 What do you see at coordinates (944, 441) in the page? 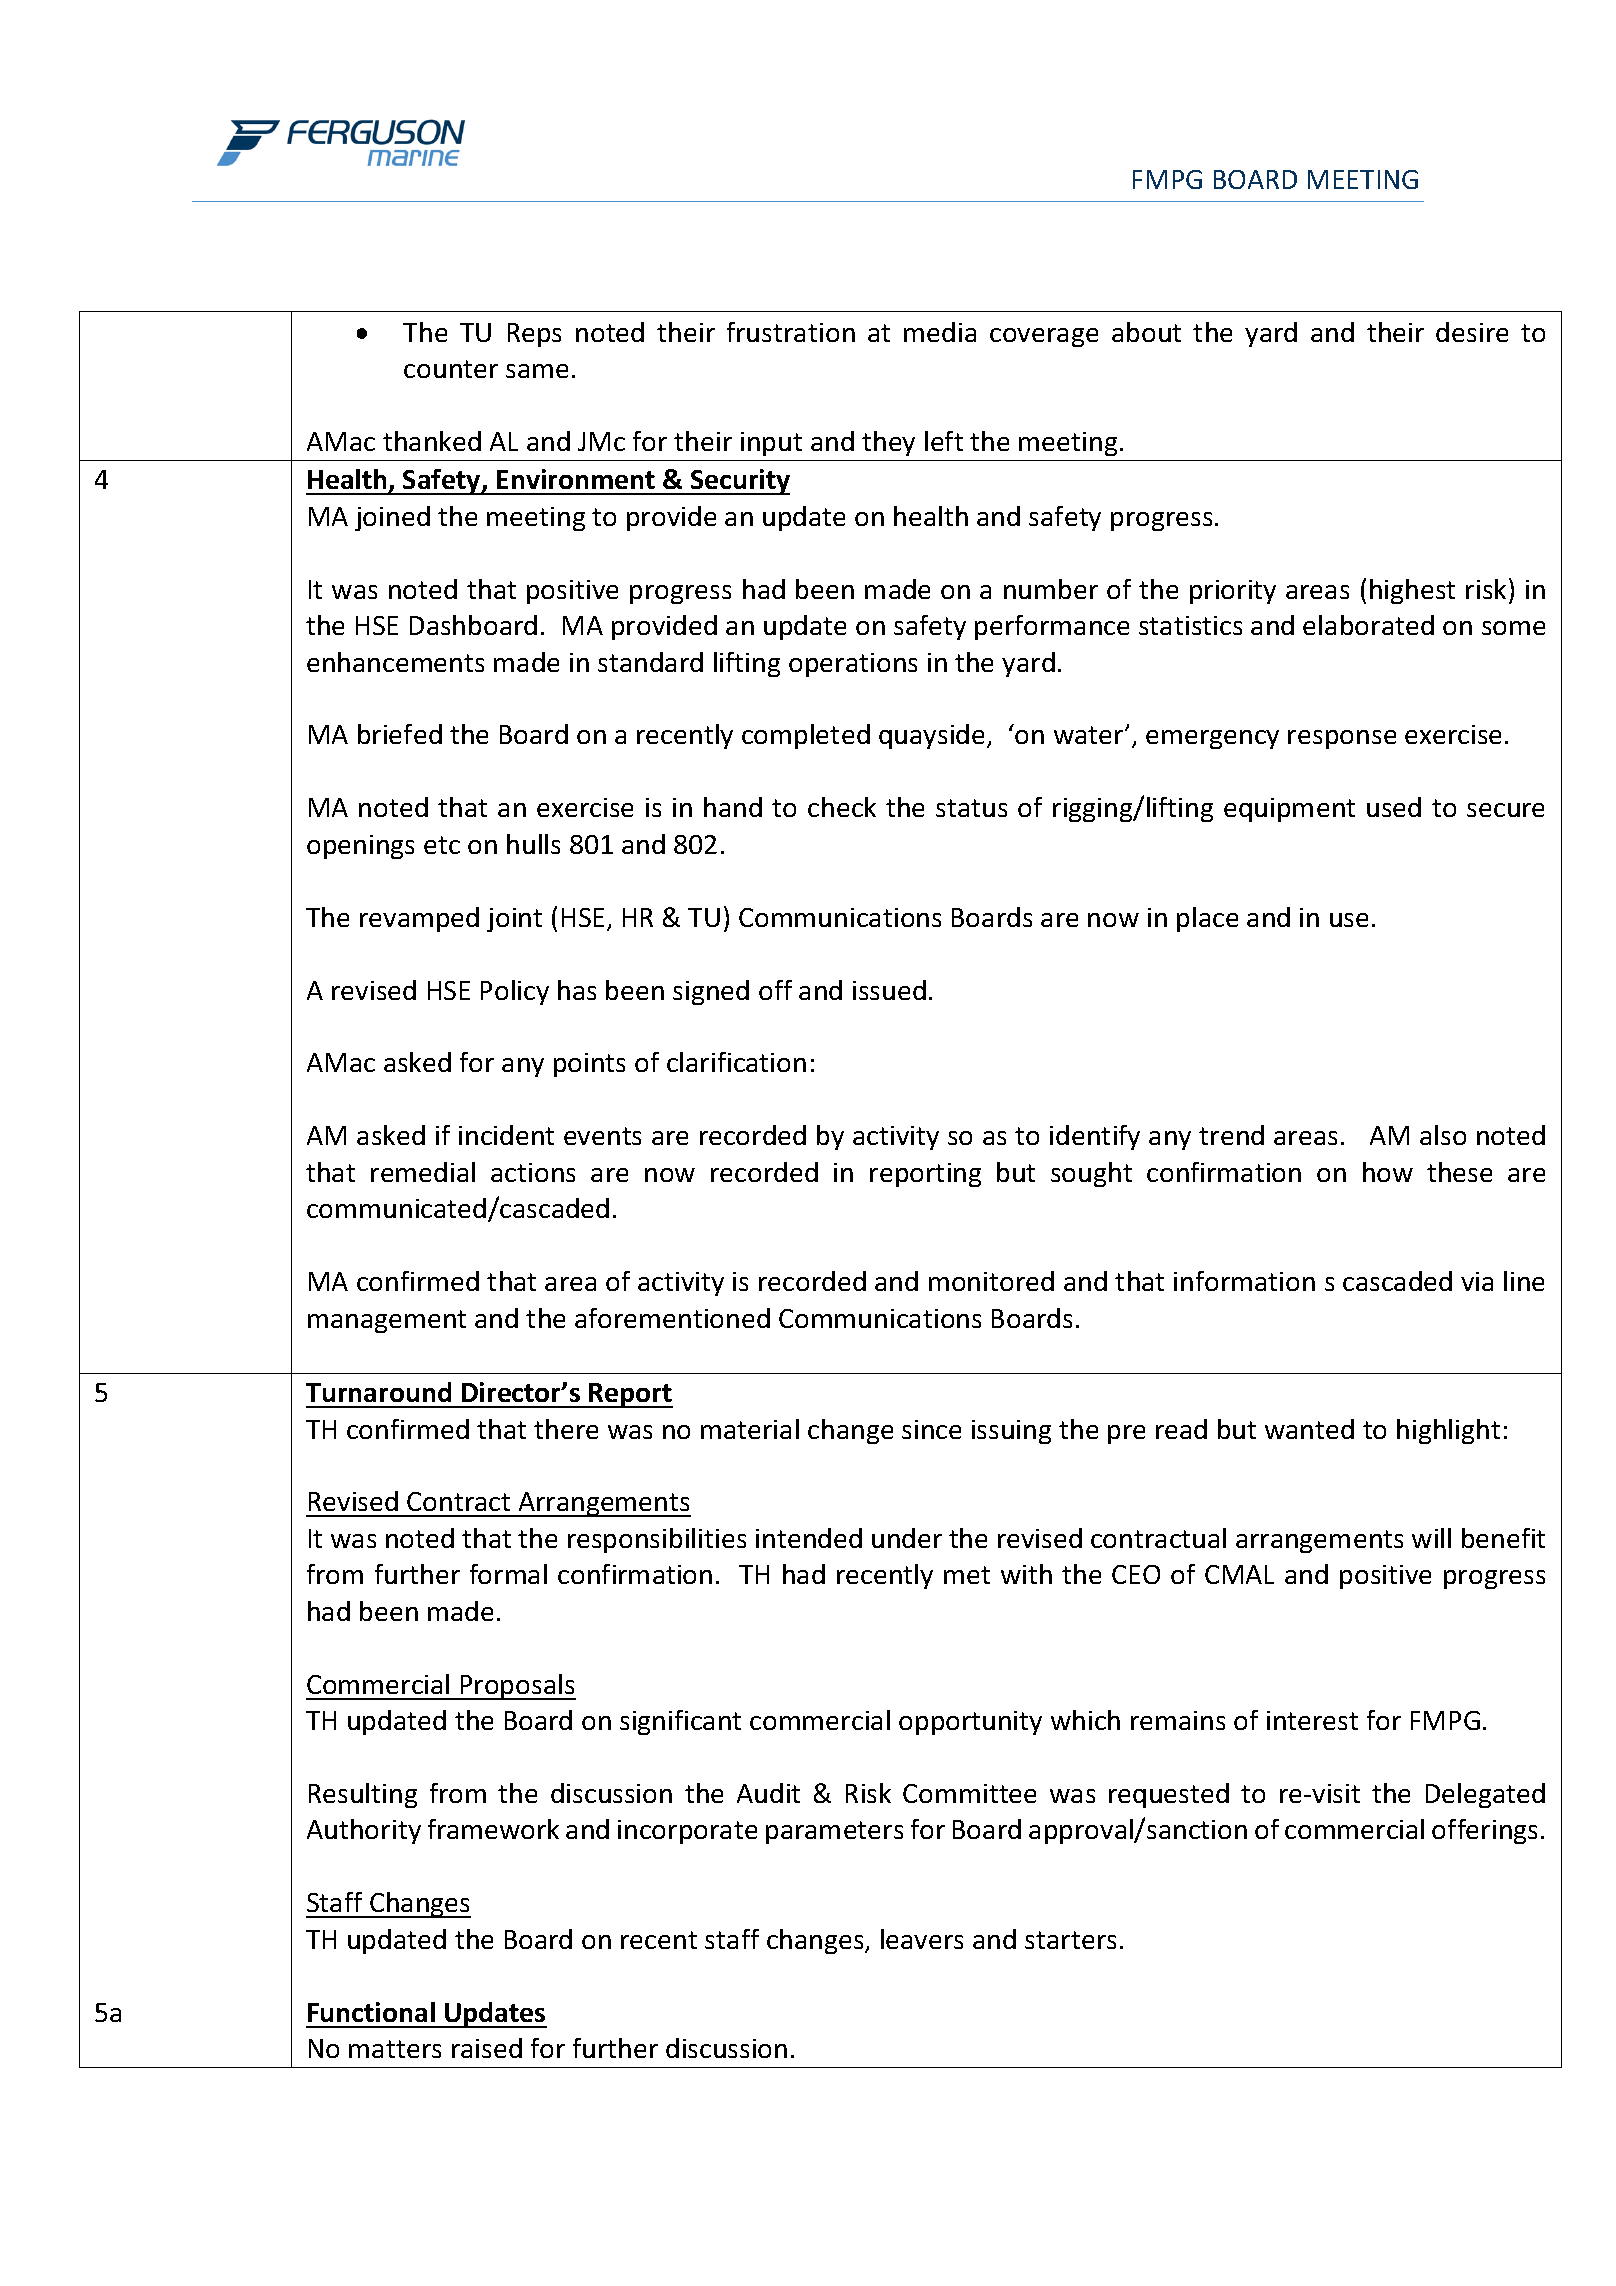
I see `left` at bounding box center [944, 441].
